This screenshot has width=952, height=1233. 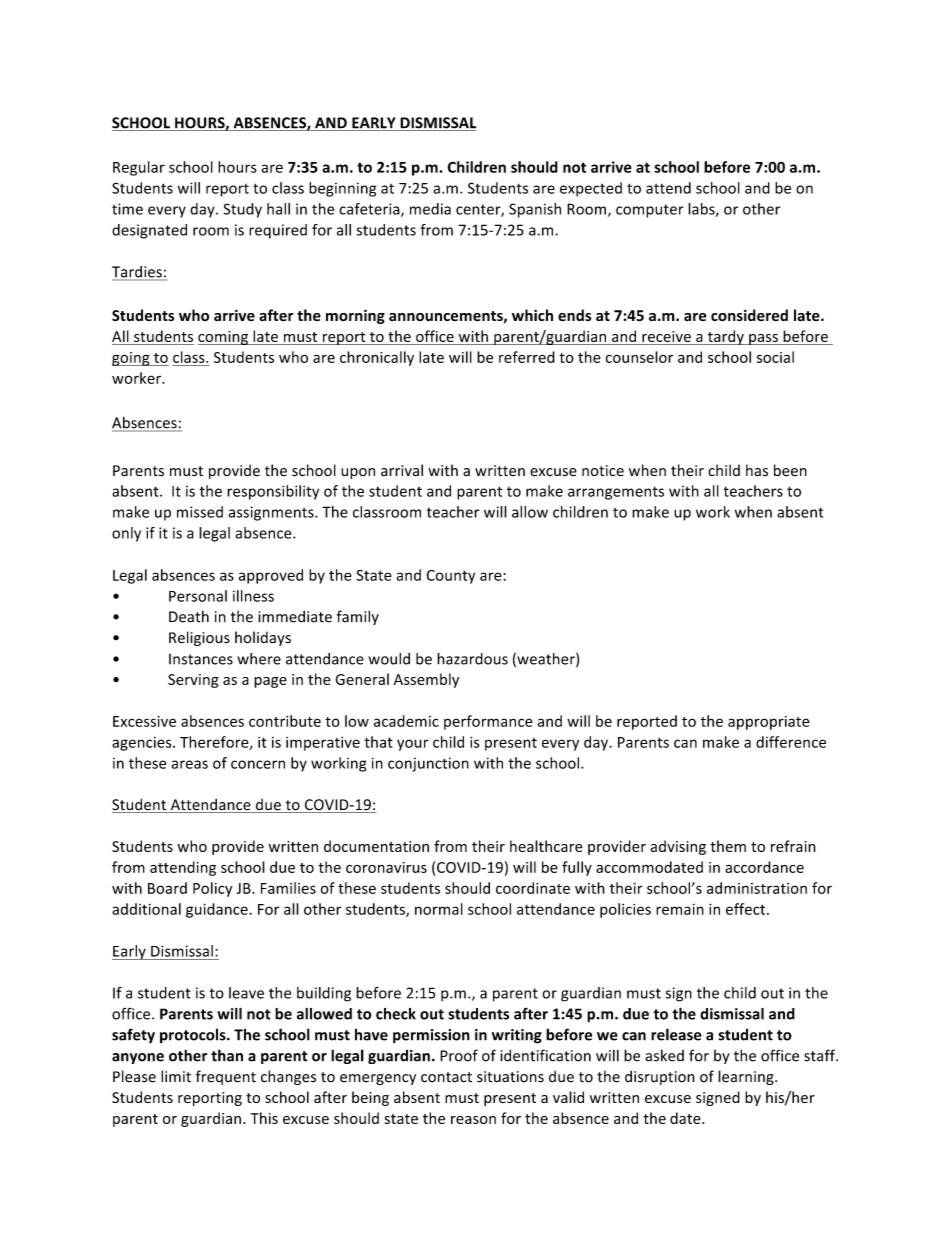 What do you see at coordinates (757, 470) in the screenshot?
I see `has` at bounding box center [757, 470].
